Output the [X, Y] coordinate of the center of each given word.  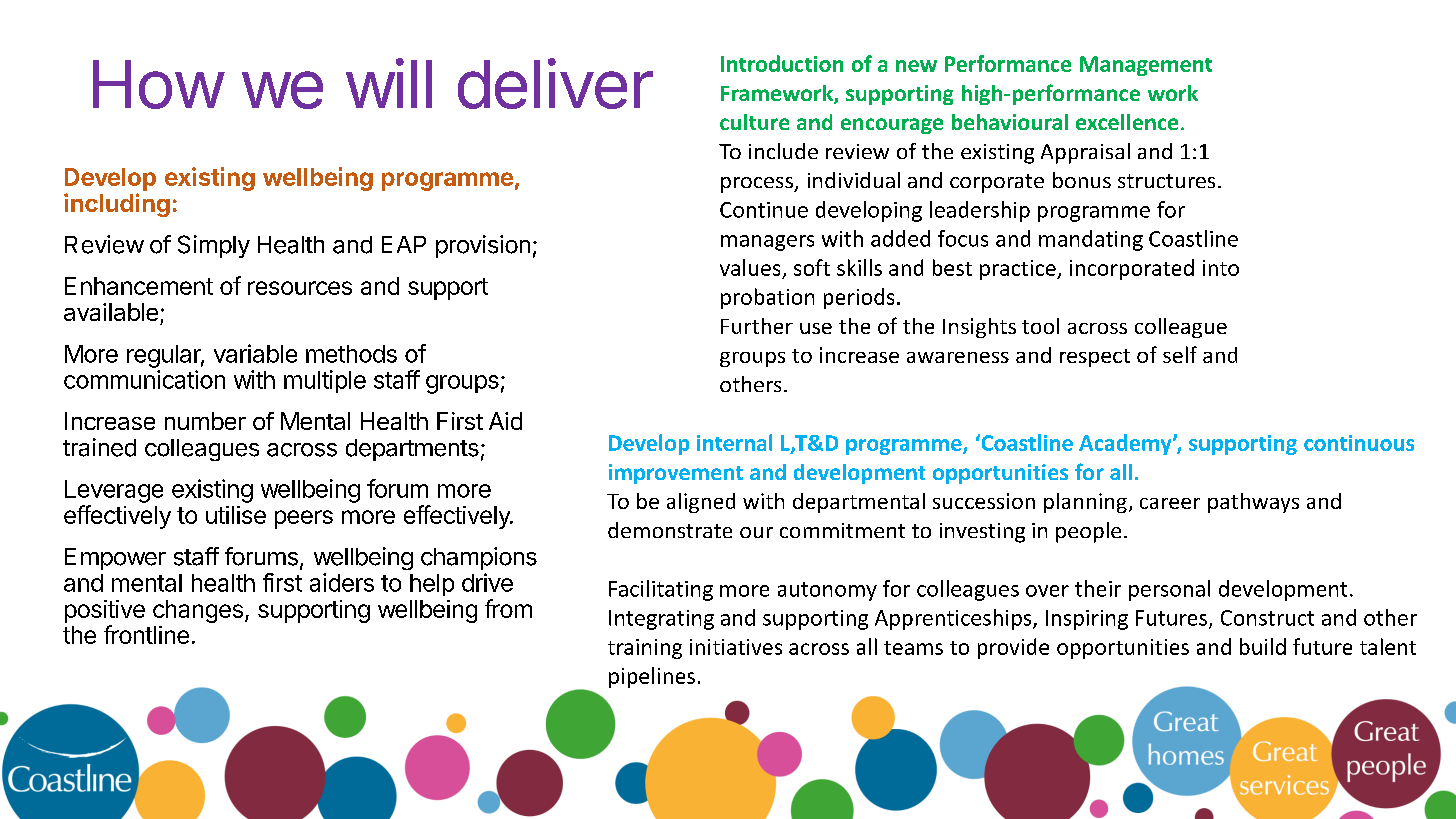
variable [255, 353]
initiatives [736, 647]
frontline [146, 634]
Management [1146, 66]
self [1180, 354]
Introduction [782, 63]
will [389, 83]
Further [757, 326]
